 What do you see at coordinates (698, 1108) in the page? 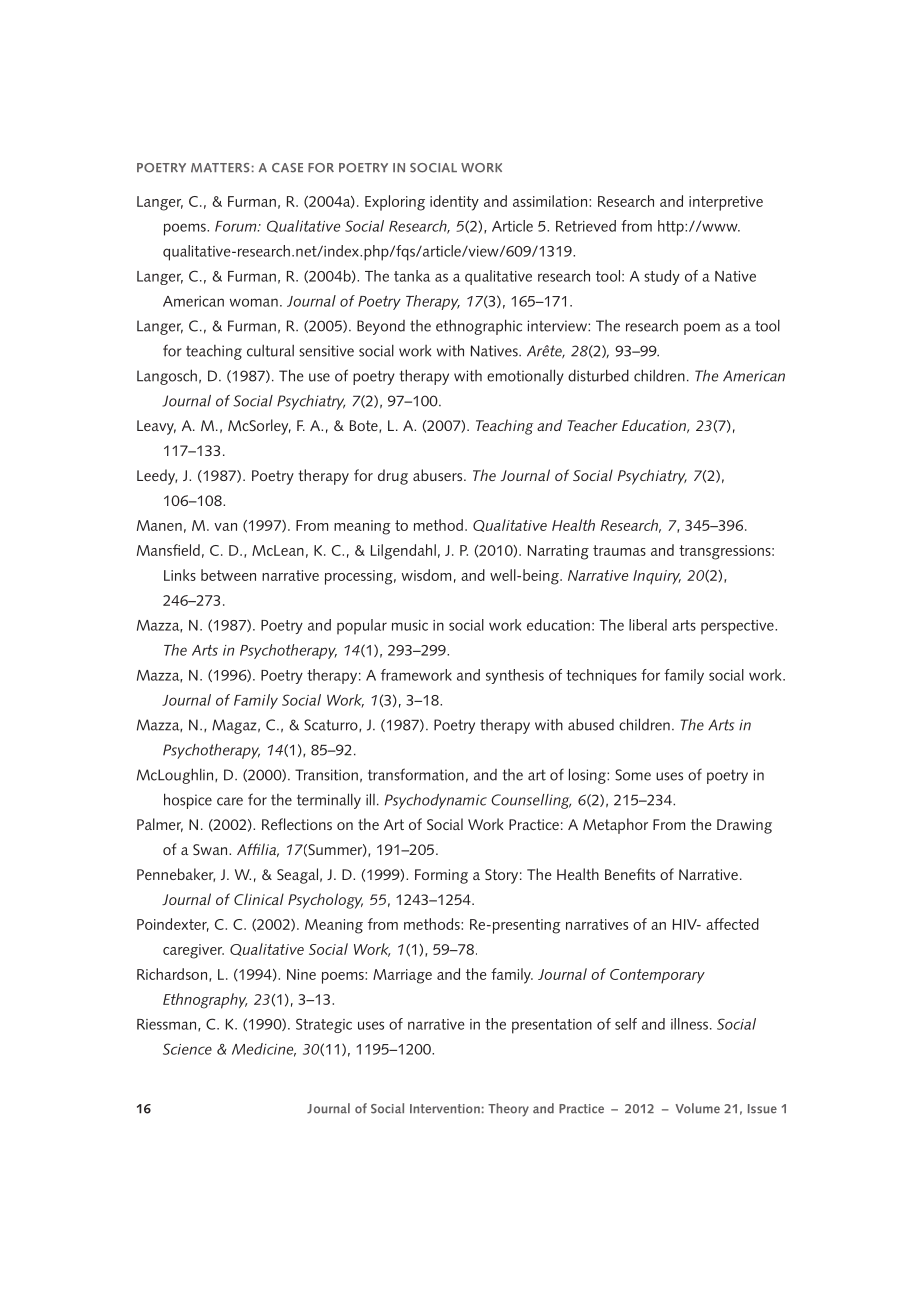
I see `Volume` at bounding box center [698, 1108].
